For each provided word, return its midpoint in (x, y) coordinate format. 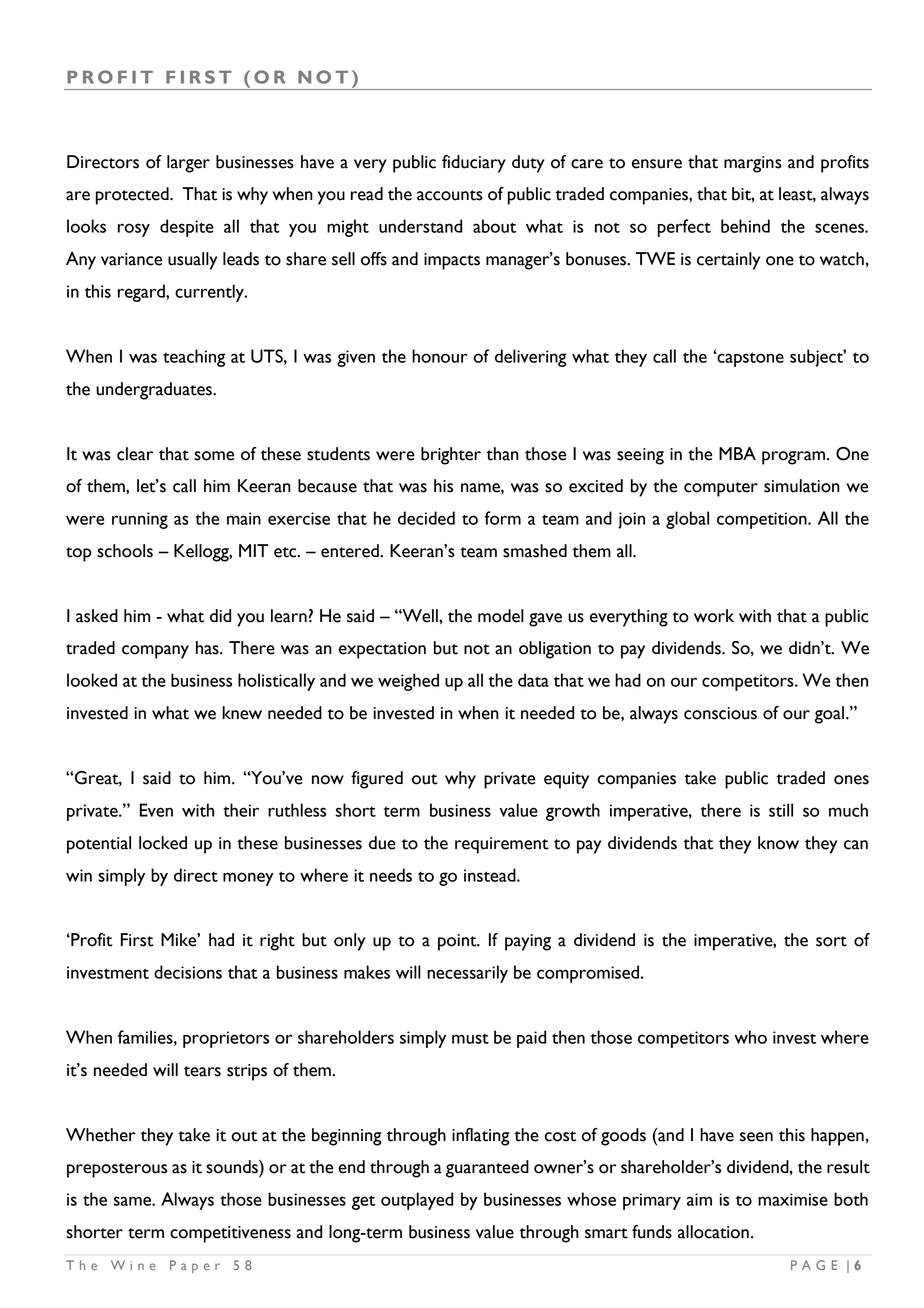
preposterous (117, 1170)
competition (763, 520)
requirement (502, 845)
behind (745, 226)
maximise (793, 1199)
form (502, 518)
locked (163, 843)
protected (133, 196)
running (140, 520)
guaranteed (487, 1169)
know (778, 843)
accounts (450, 195)
